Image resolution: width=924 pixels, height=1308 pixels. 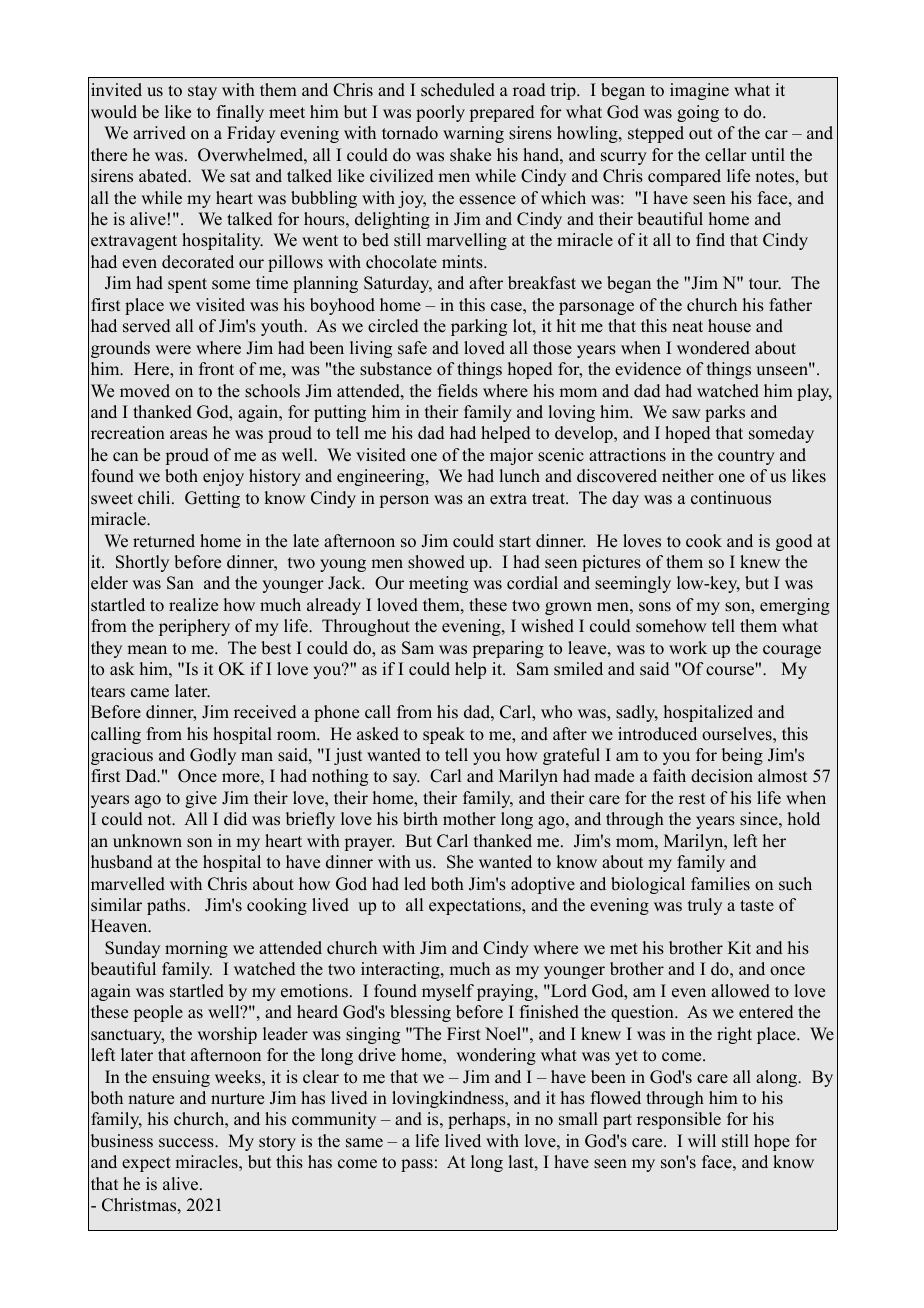 What do you see at coordinates (187, 1143) in the screenshot?
I see `success` at bounding box center [187, 1143].
